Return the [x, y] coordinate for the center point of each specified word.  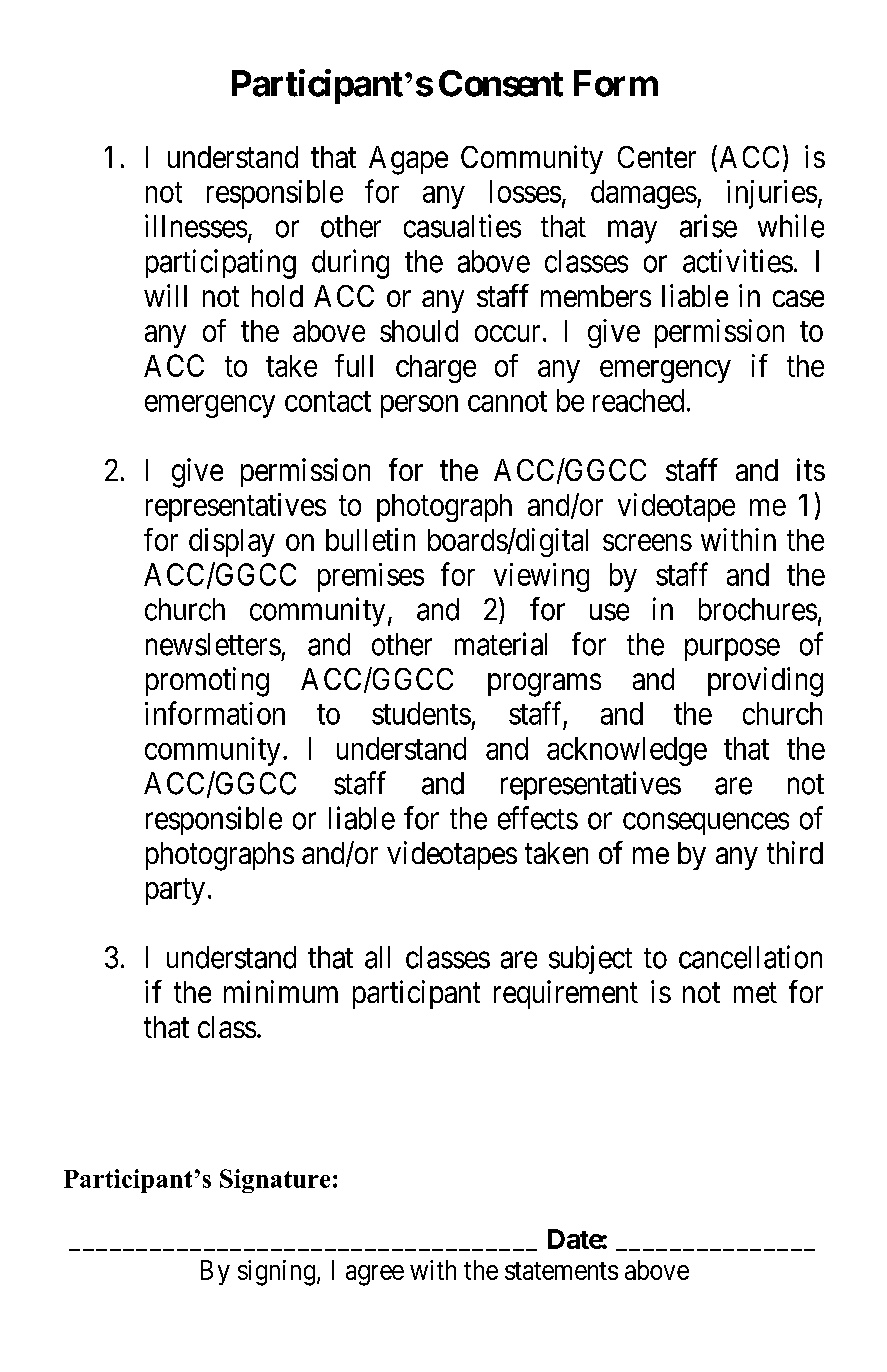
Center [657, 157]
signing [276, 1273]
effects [538, 818]
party [175, 892]
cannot [507, 401]
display [232, 542]
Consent [501, 83]
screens [647, 542]
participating [221, 264]
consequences [706, 824]
